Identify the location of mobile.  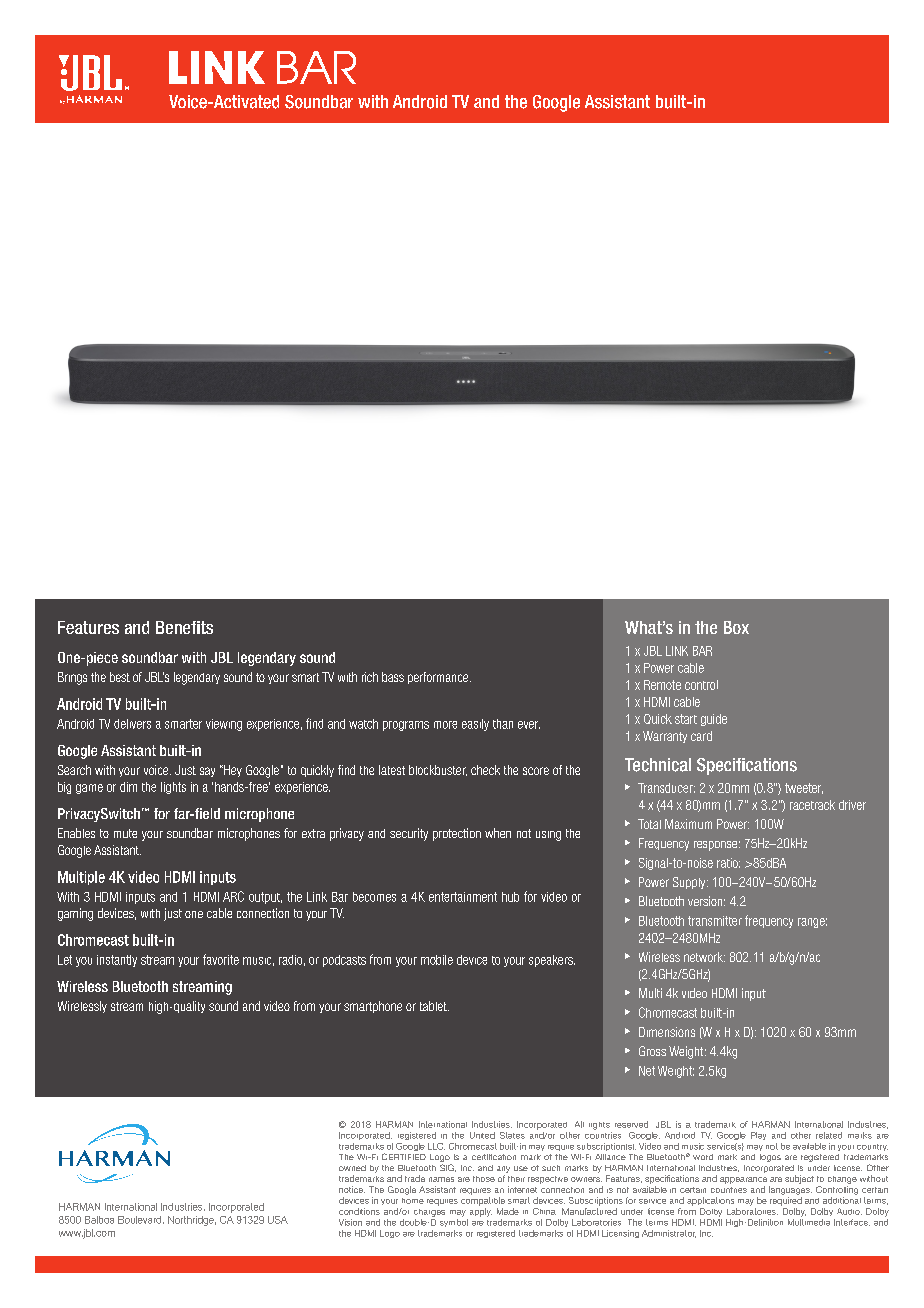
(437, 960).
